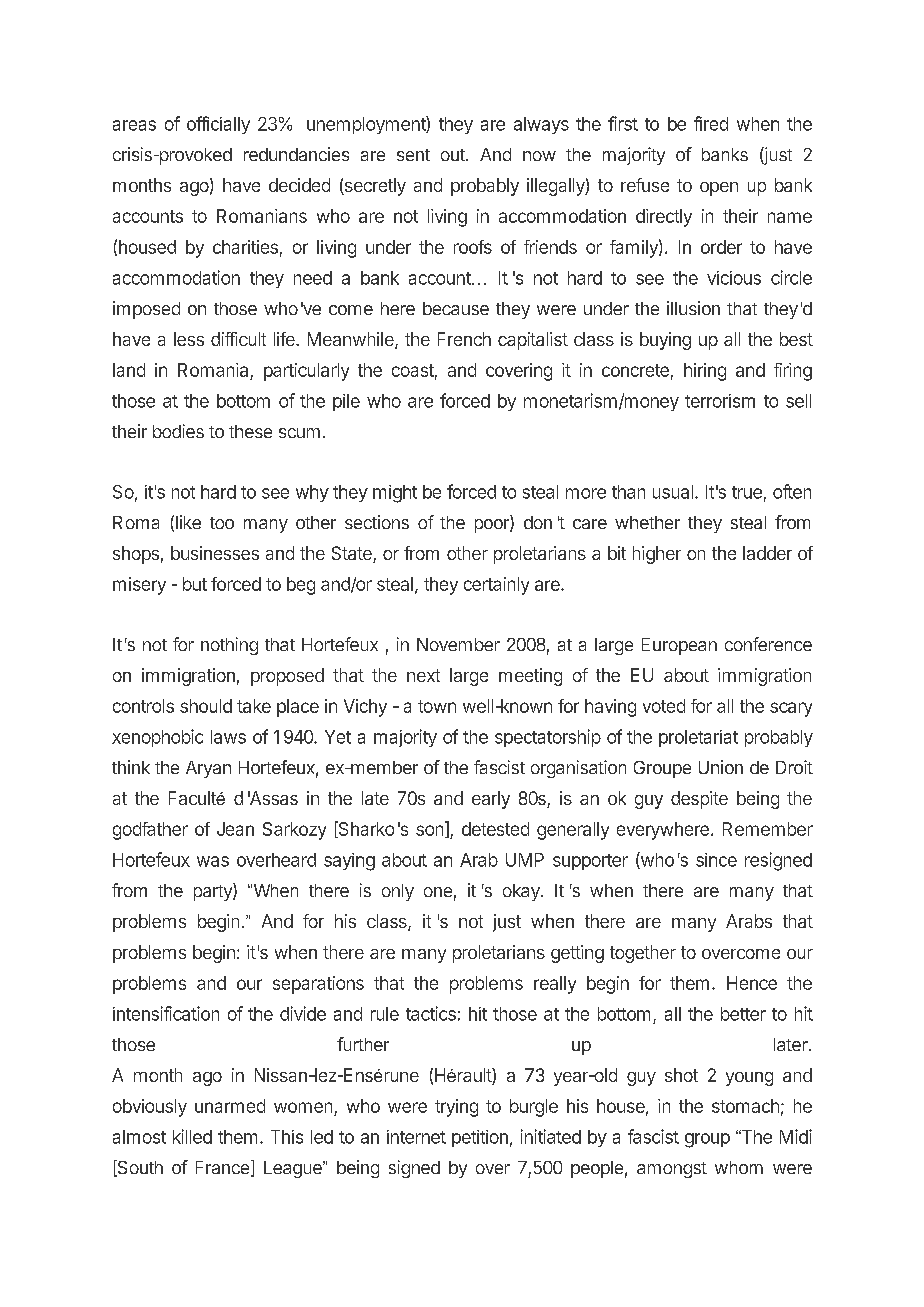  I want to click on French, so click(464, 339).
